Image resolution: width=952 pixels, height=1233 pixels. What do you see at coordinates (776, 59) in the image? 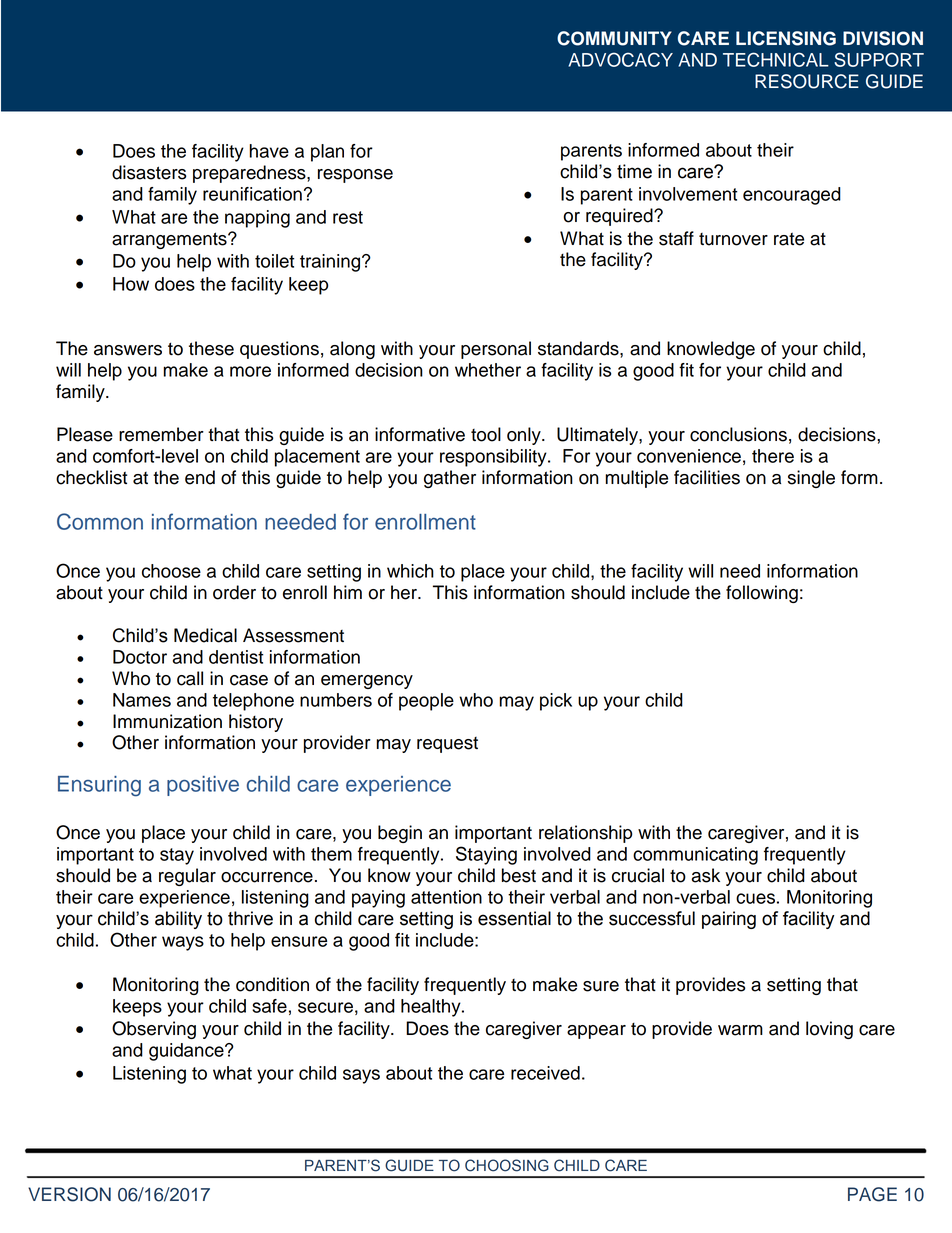
I see `TECHNICAL` at bounding box center [776, 59].
